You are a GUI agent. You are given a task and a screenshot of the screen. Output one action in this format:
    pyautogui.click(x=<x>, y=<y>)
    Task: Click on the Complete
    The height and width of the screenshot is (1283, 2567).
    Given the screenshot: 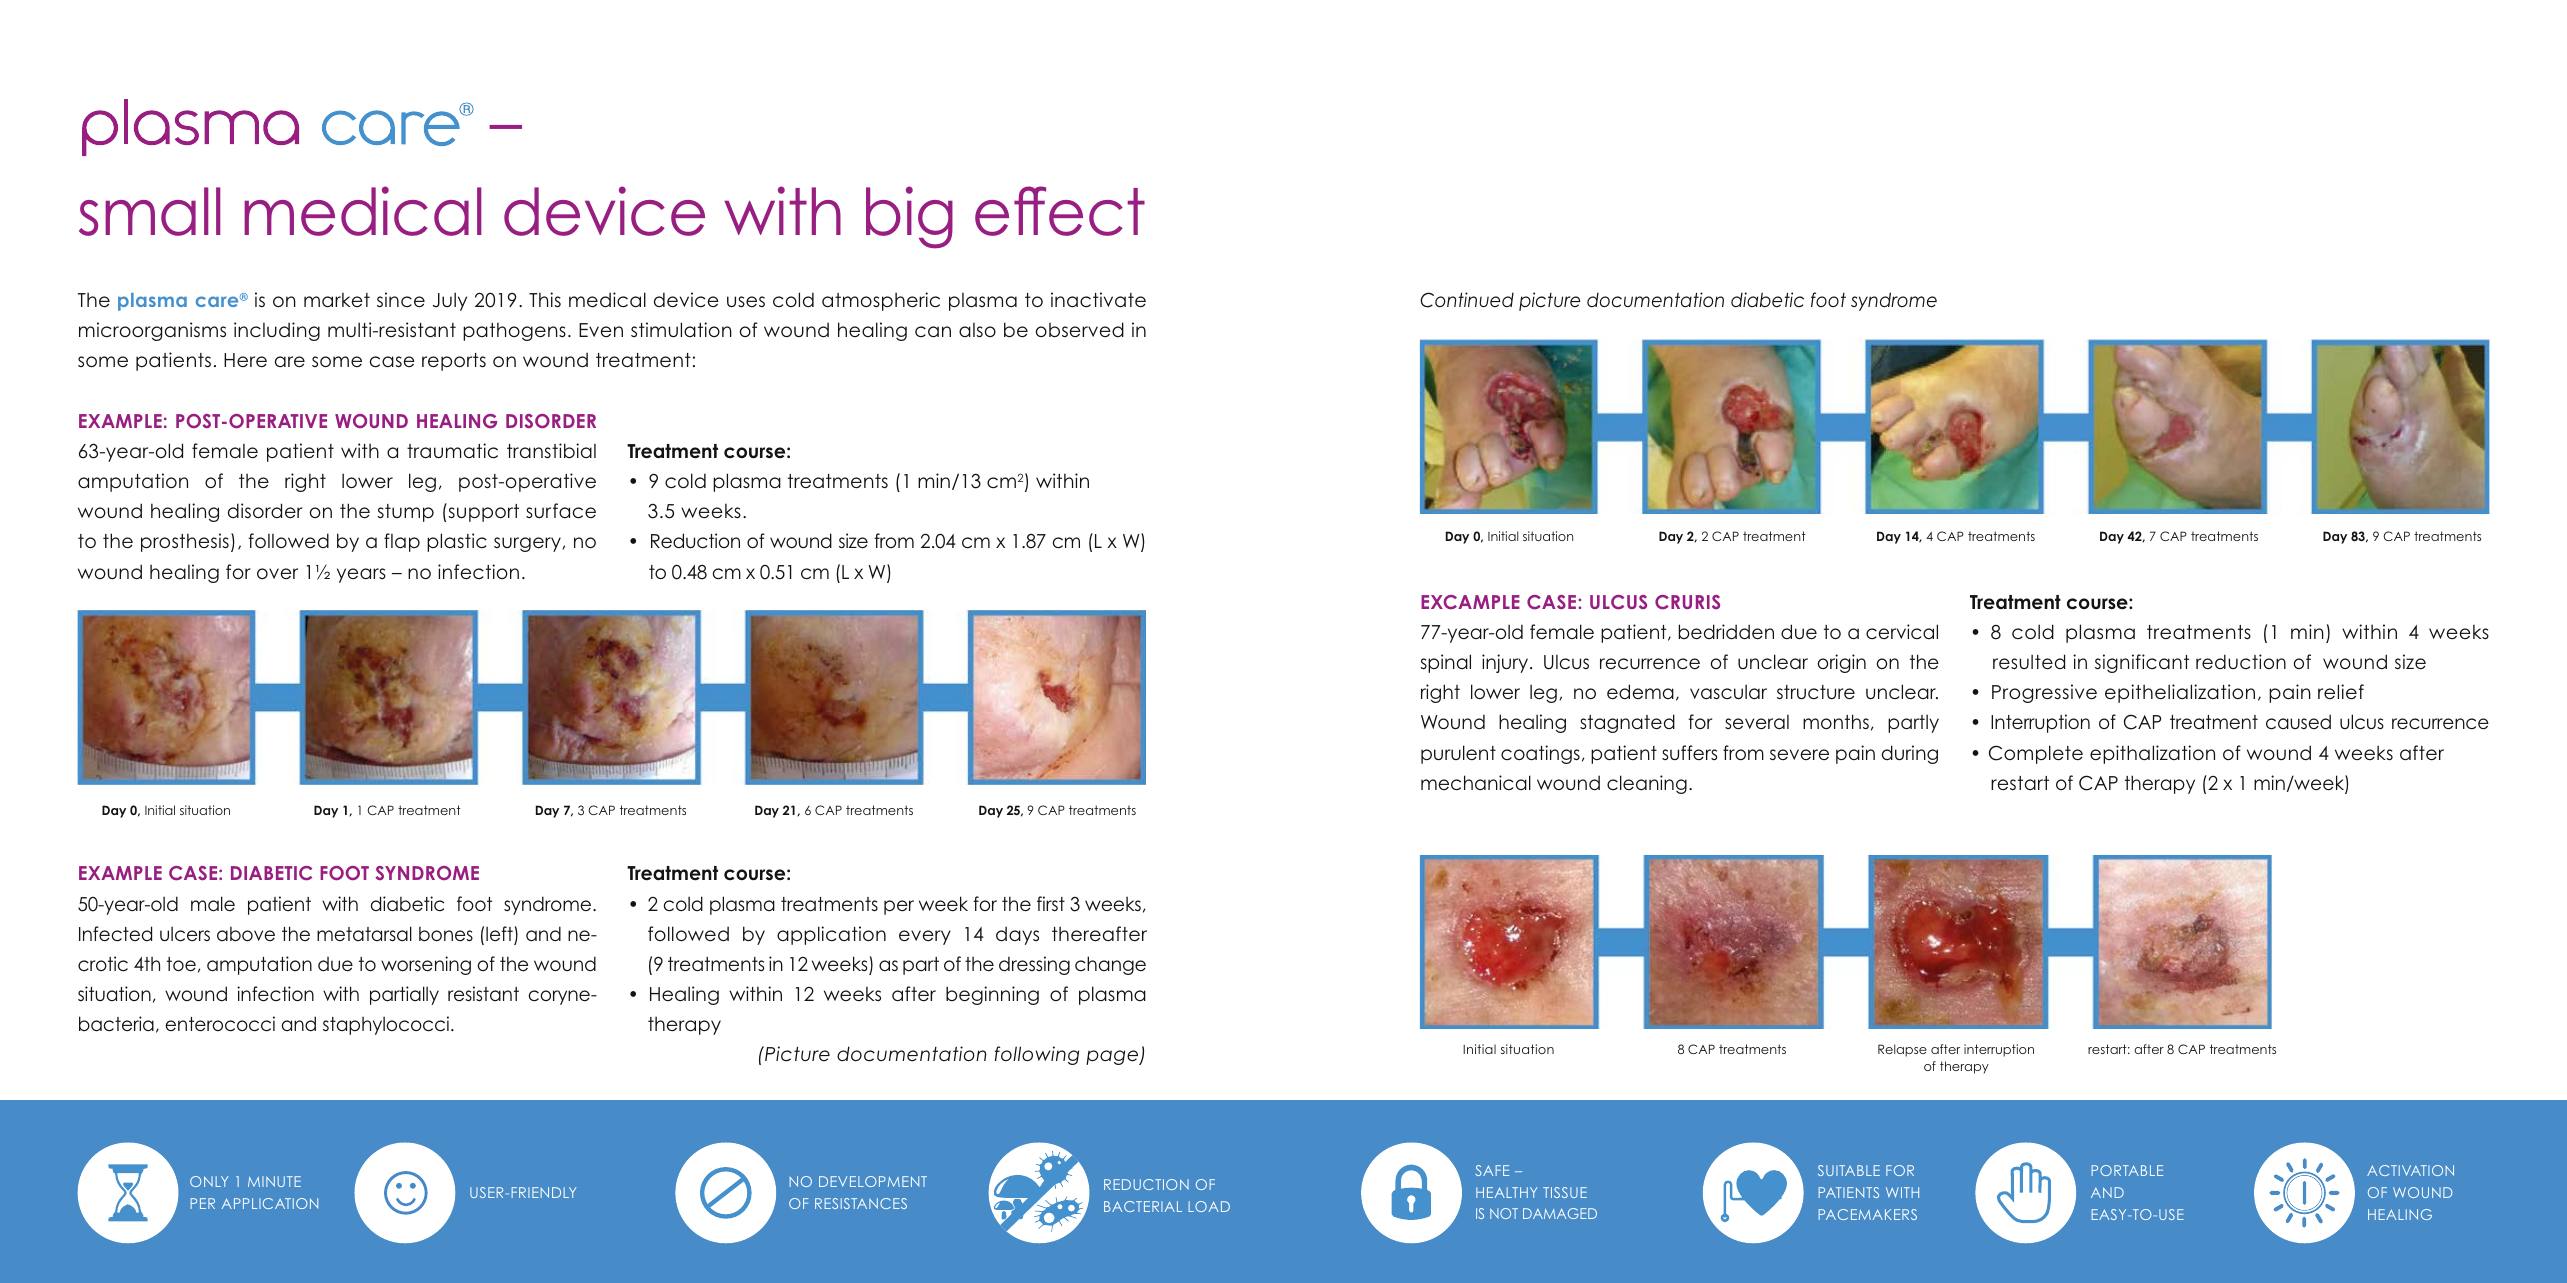 What is the action you would take?
    pyautogui.click(x=2036, y=754)
